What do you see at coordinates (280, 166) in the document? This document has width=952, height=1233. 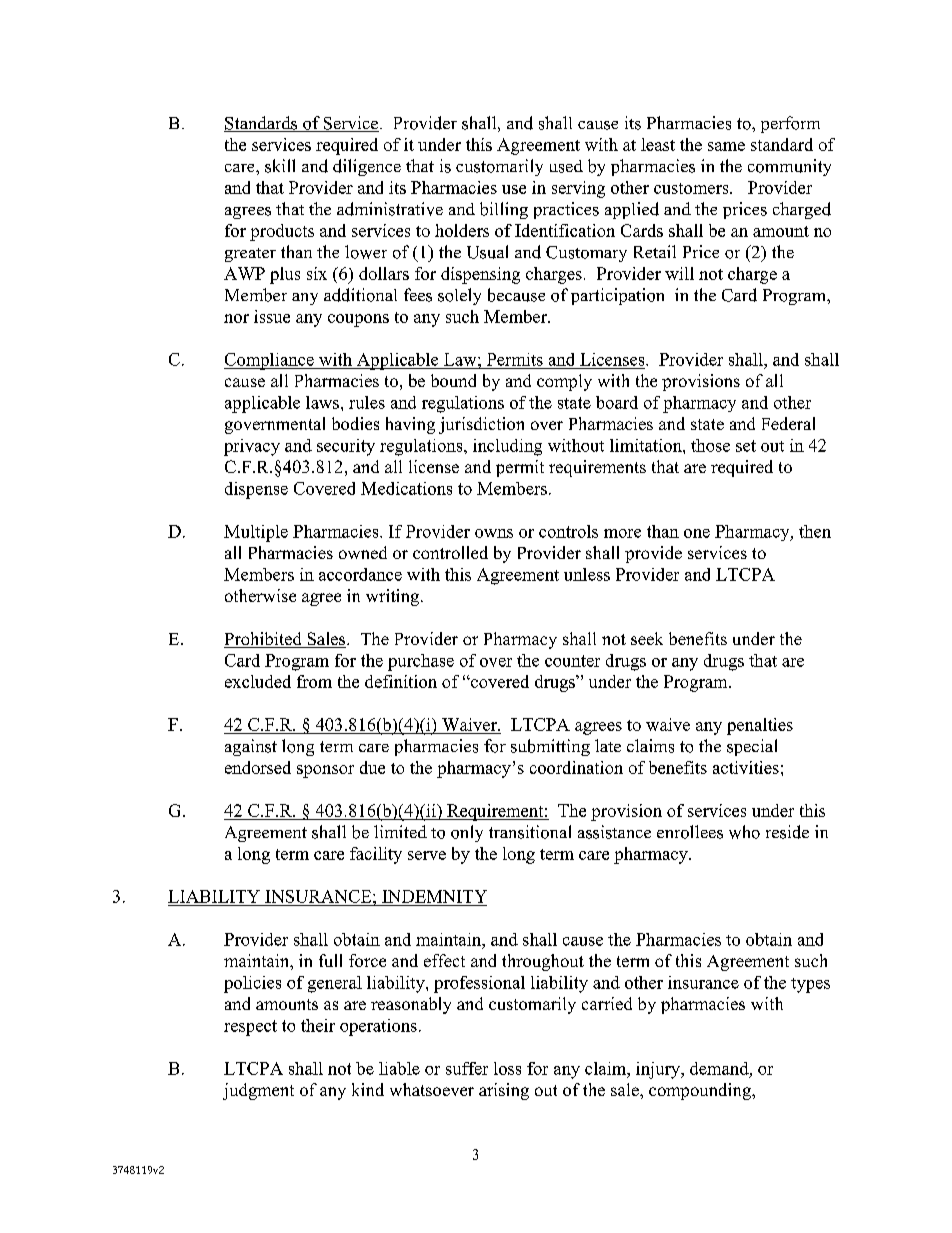 I see `skill` at bounding box center [280, 166].
